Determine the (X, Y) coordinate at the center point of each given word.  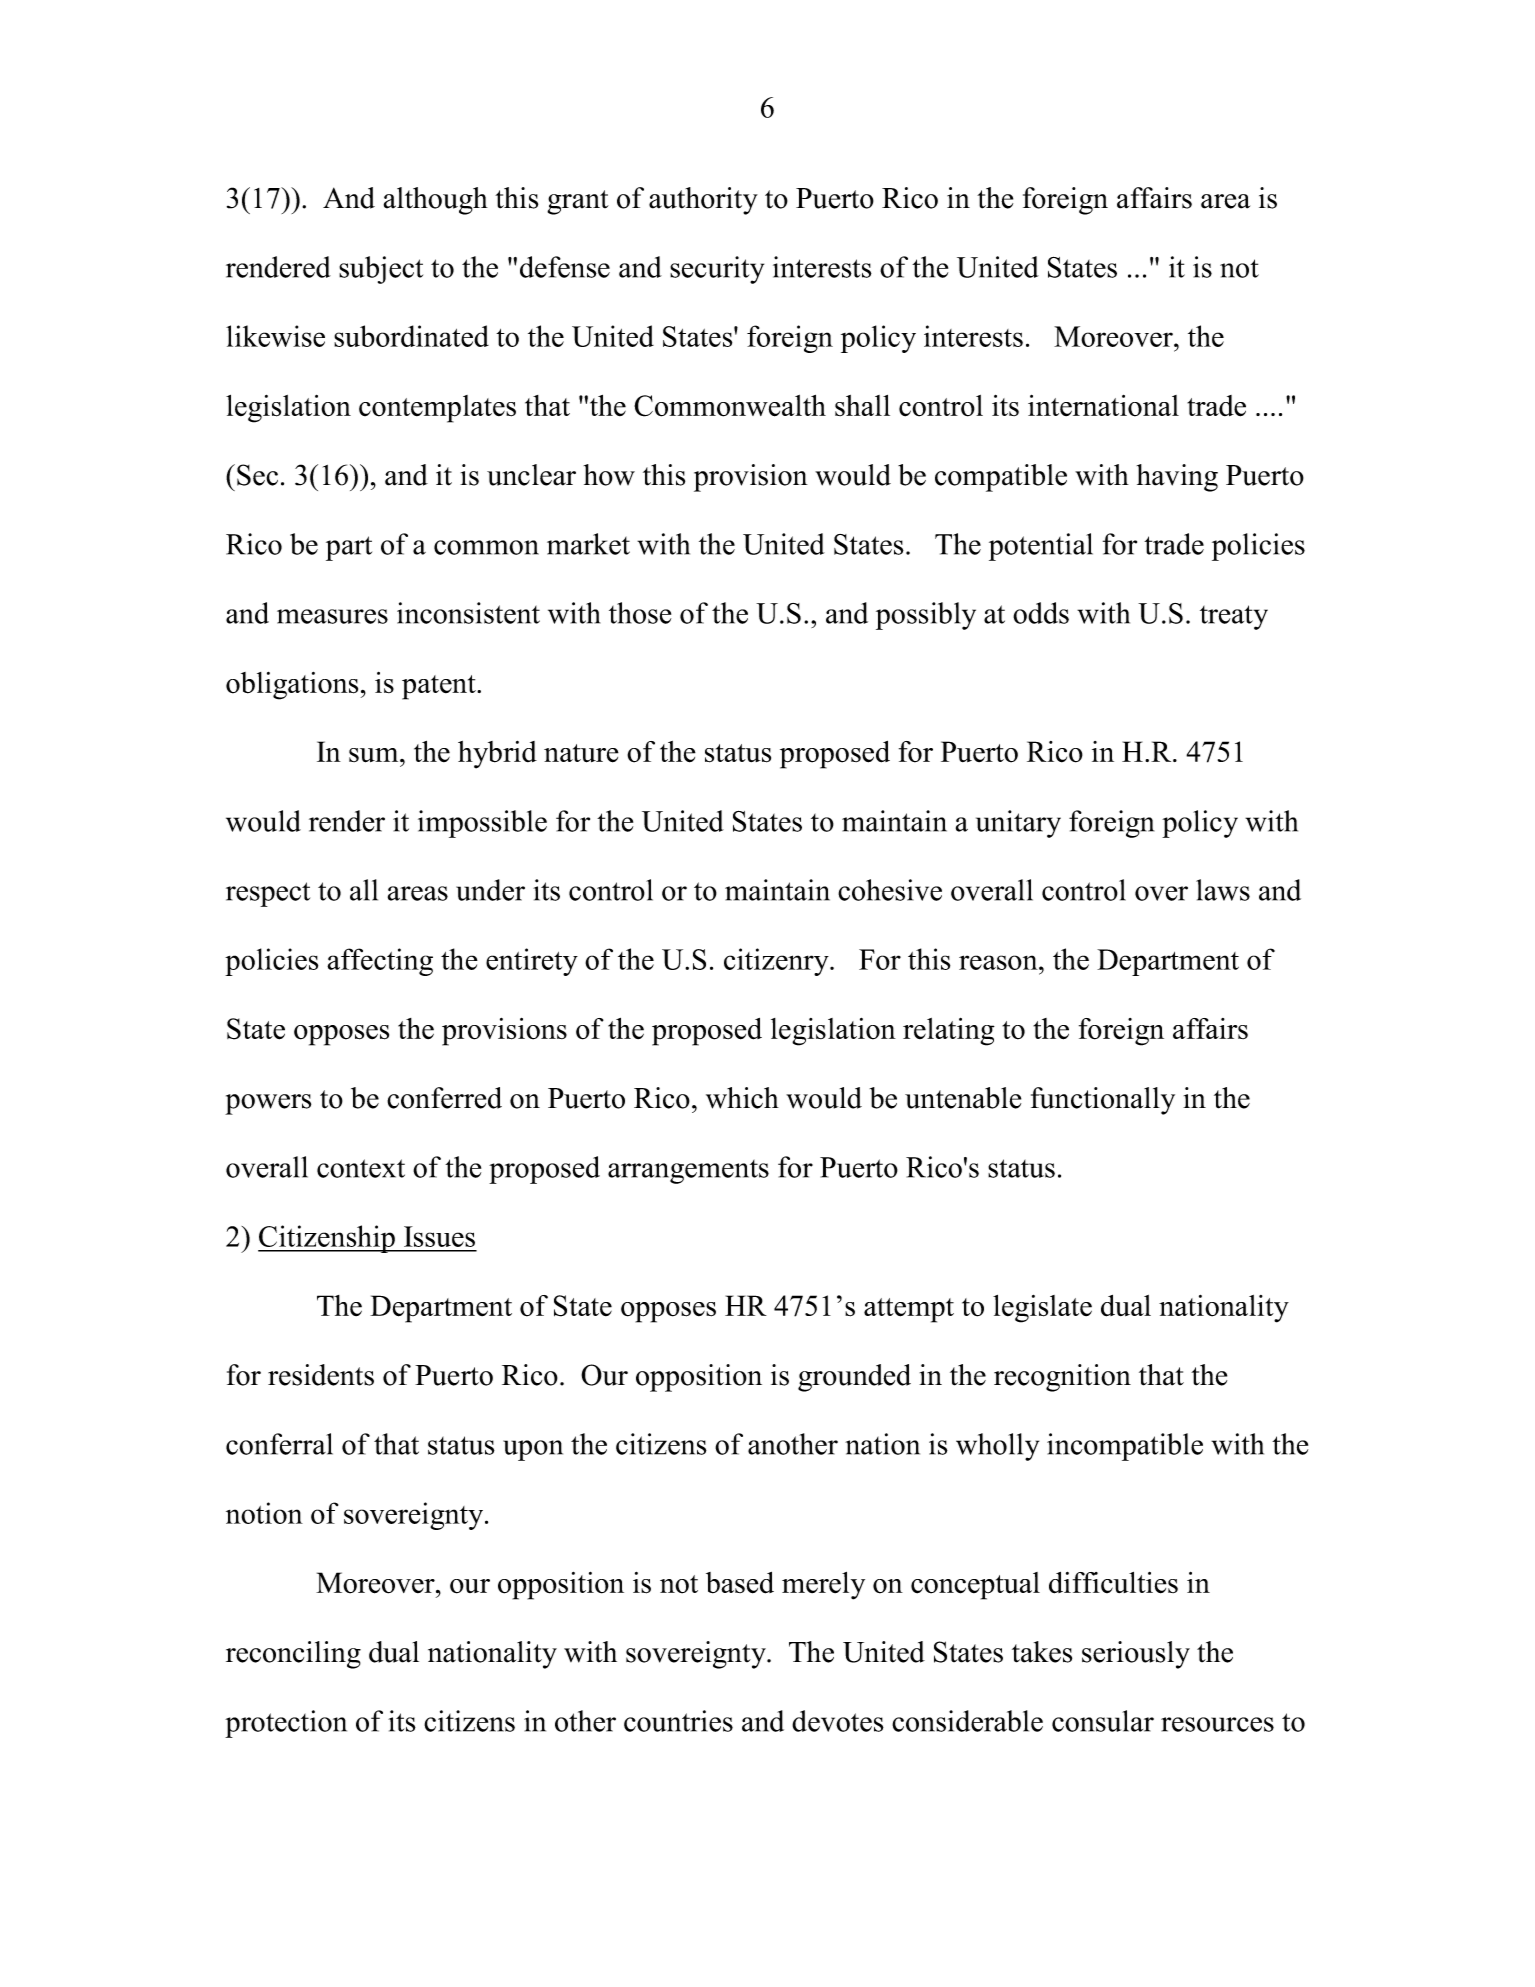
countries (678, 1721)
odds (1041, 613)
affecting (380, 962)
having (1177, 478)
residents (321, 1375)
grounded (854, 1378)
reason (999, 962)
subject (381, 270)
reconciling (293, 1655)
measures (332, 616)
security (717, 270)
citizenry (777, 962)
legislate (1042, 1309)
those (640, 613)
